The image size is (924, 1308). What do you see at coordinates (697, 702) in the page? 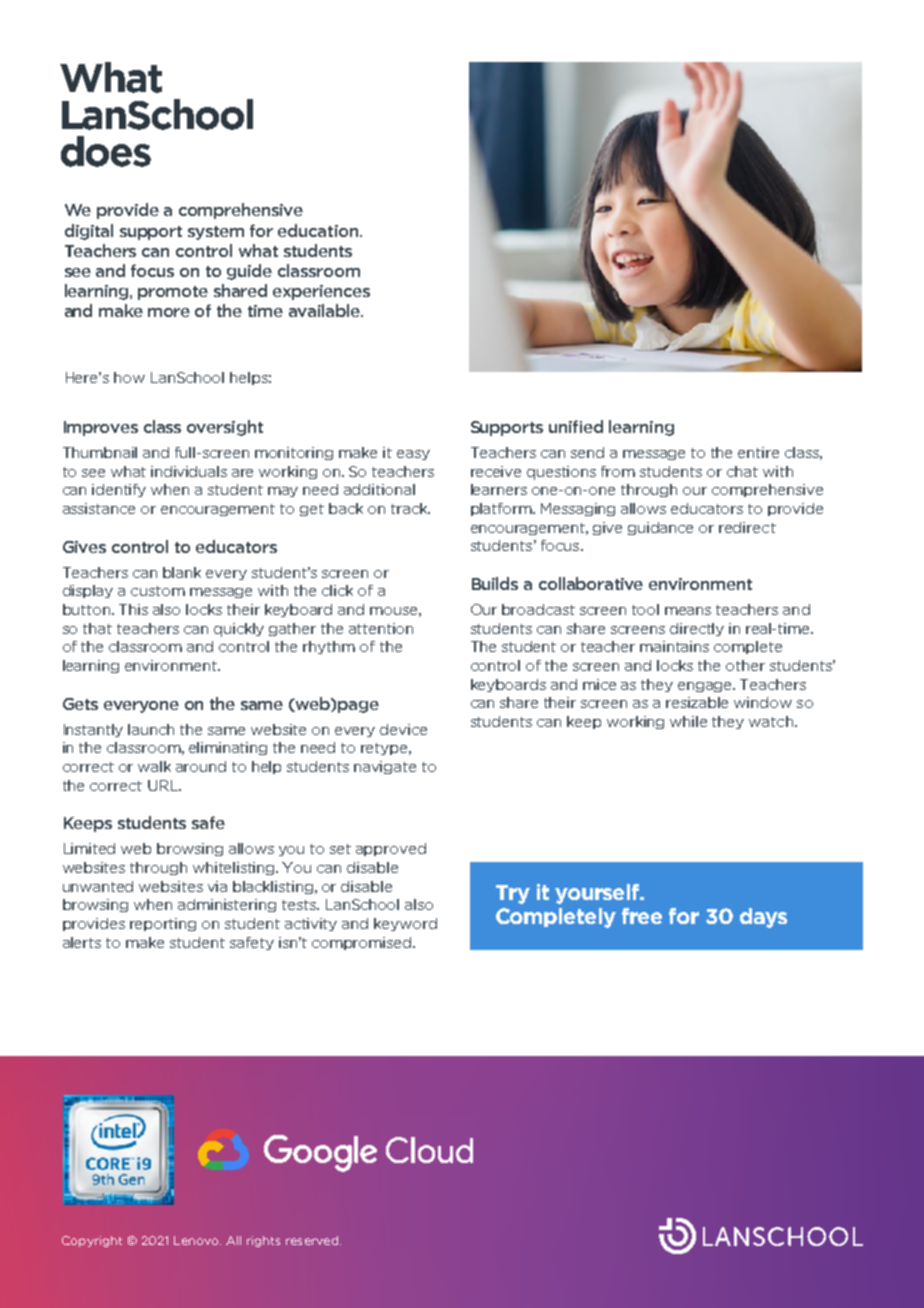
I see `resizable` at bounding box center [697, 702].
